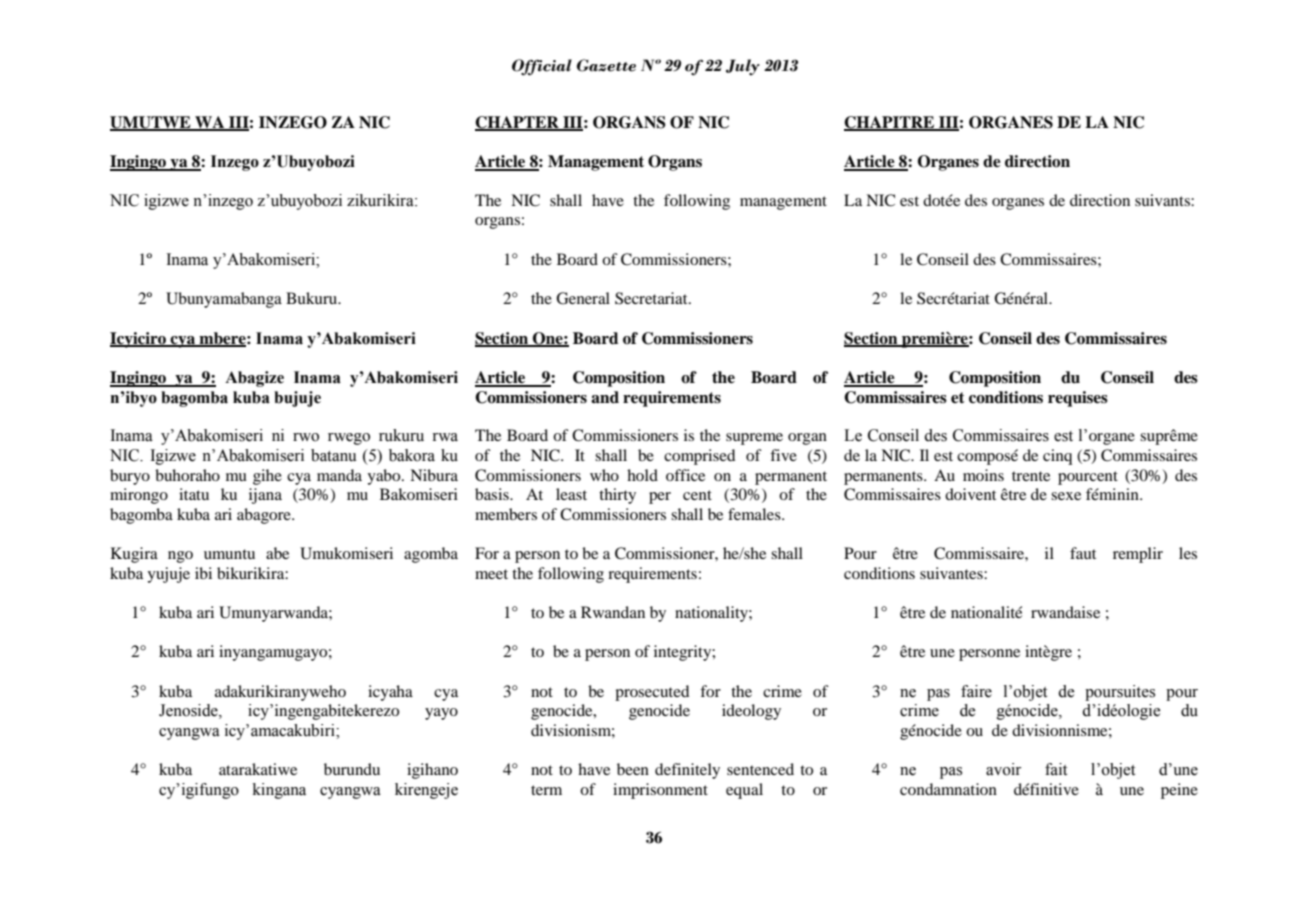 Image resolution: width=1308 pixels, height=924 pixels. What do you see at coordinates (1083, 553) in the page?
I see `faut` at bounding box center [1083, 553].
